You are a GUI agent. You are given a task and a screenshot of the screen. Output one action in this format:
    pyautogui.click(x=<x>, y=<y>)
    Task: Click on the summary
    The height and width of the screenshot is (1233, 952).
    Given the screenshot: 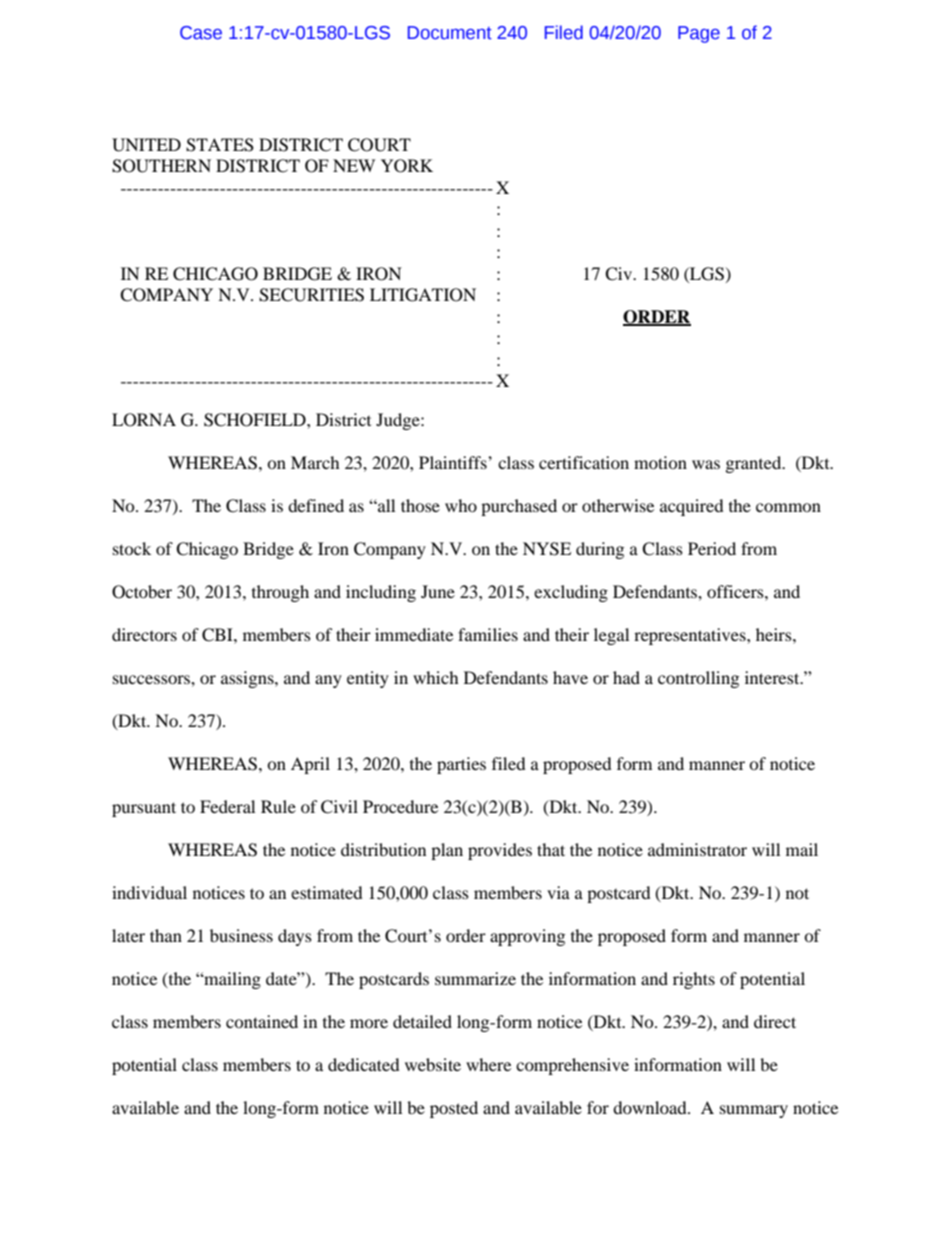 What is the action you would take?
    pyautogui.click(x=754, y=1111)
